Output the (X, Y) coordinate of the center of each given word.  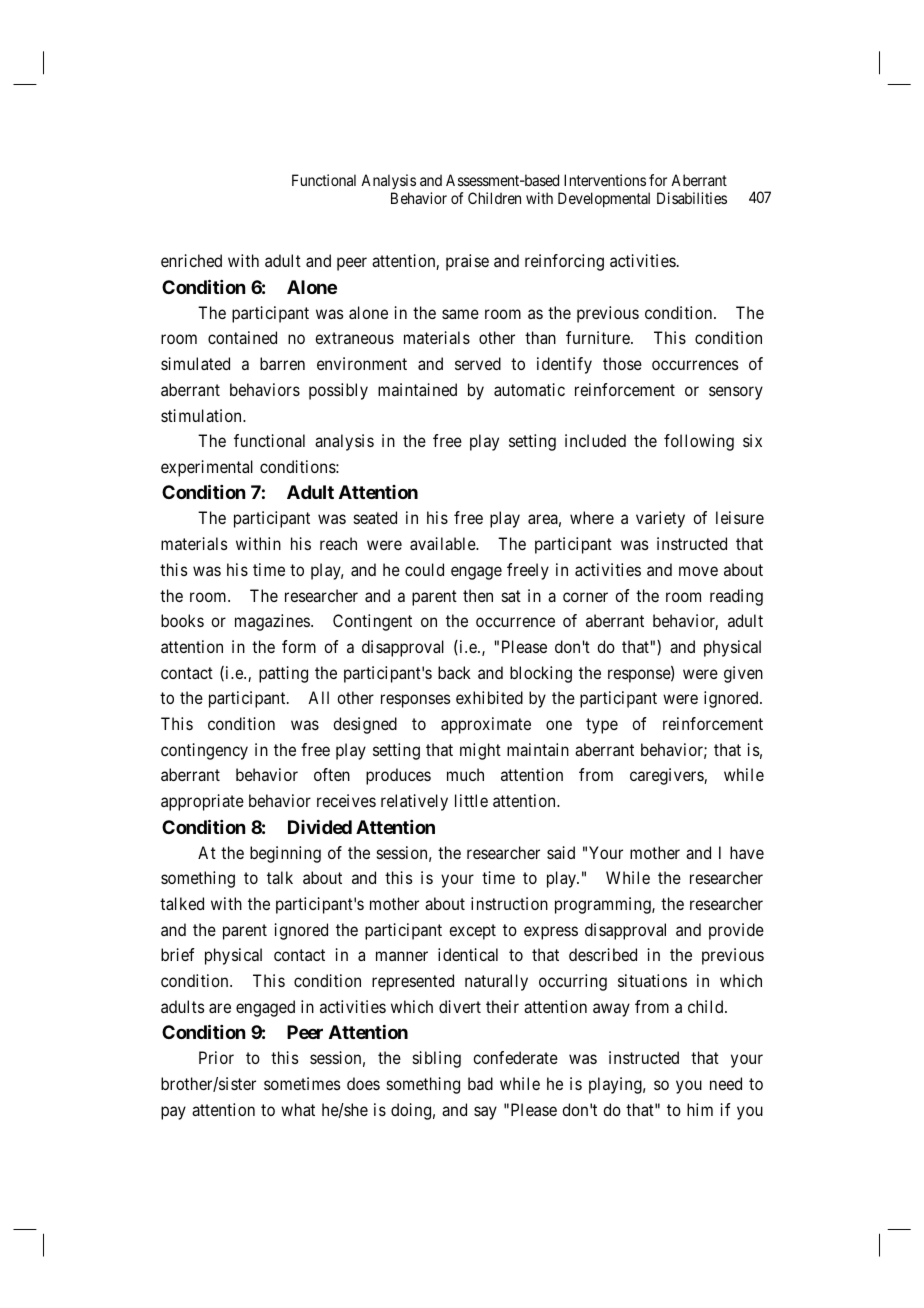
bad (480, 1083)
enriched (191, 260)
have (747, 852)
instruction (509, 903)
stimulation (202, 415)
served (478, 363)
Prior (216, 1057)
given (743, 674)
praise (467, 262)
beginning (285, 854)
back (454, 672)
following (699, 442)
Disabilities (692, 198)
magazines (272, 622)
